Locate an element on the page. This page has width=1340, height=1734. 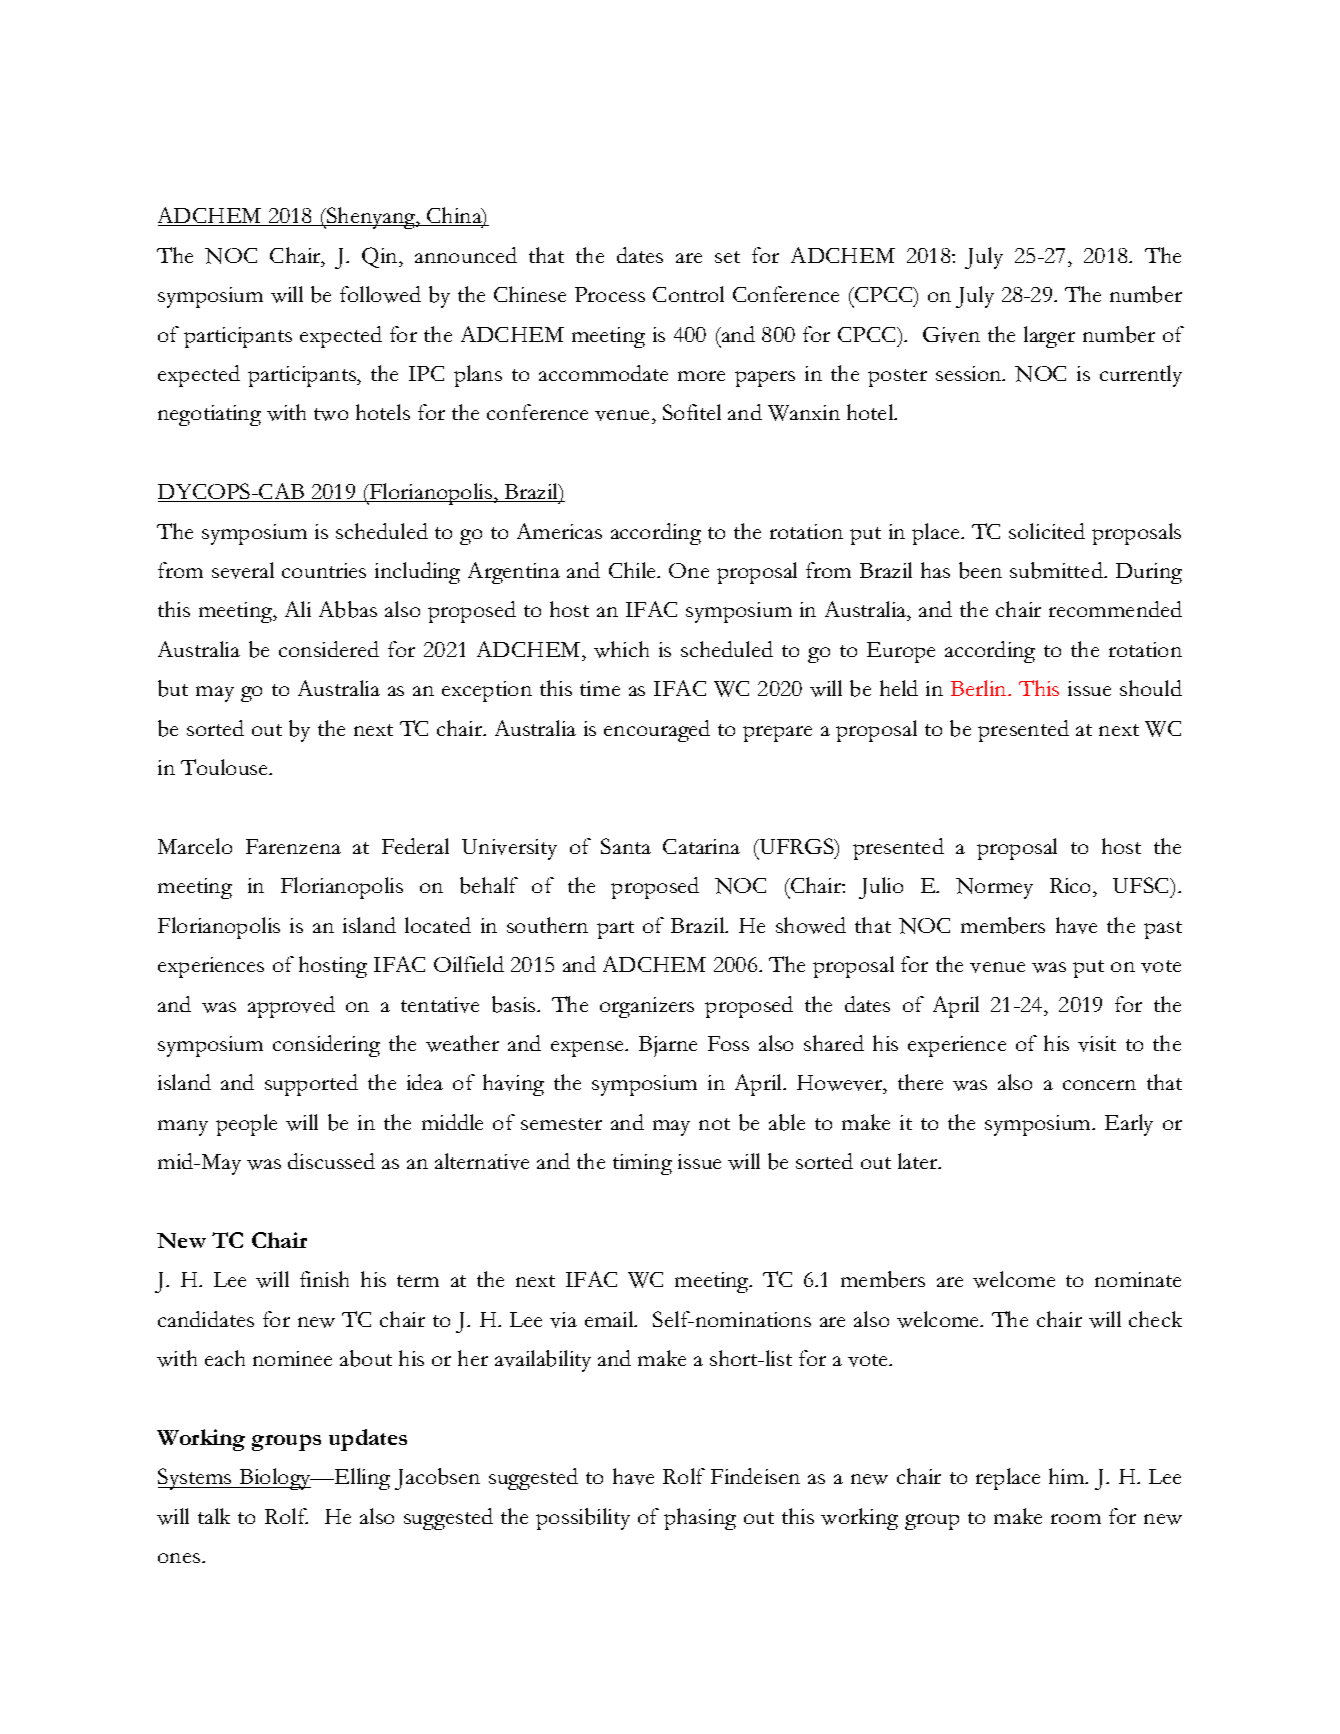
which is located at coordinates (621, 649).
